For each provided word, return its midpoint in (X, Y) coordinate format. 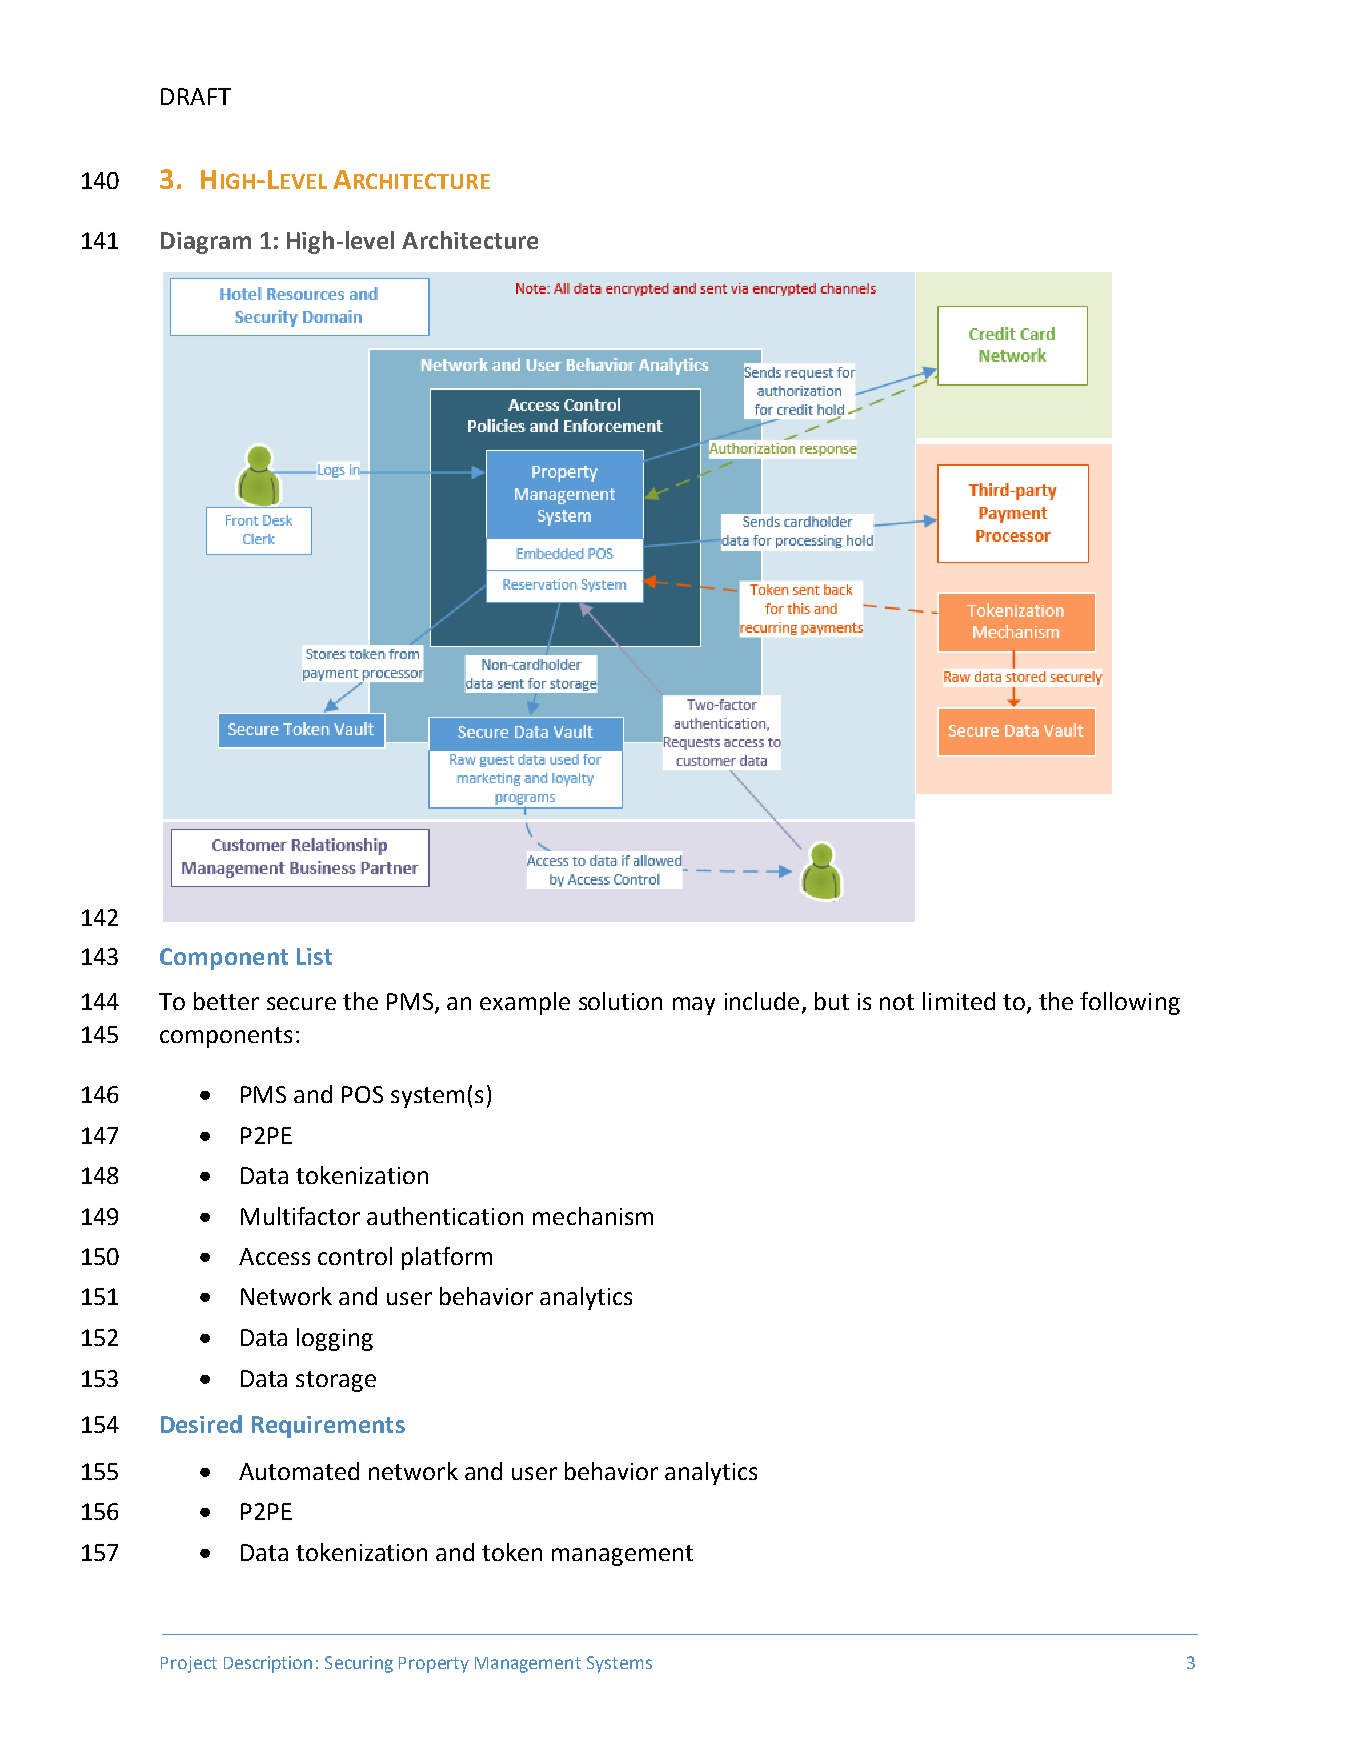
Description (268, 1664)
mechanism (593, 1216)
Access (274, 1256)
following (1130, 1003)
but (832, 1001)
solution (620, 1001)
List (314, 956)
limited (959, 1001)
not (897, 1002)
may (694, 1006)
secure (301, 1003)
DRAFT (196, 96)
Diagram (206, 243)
